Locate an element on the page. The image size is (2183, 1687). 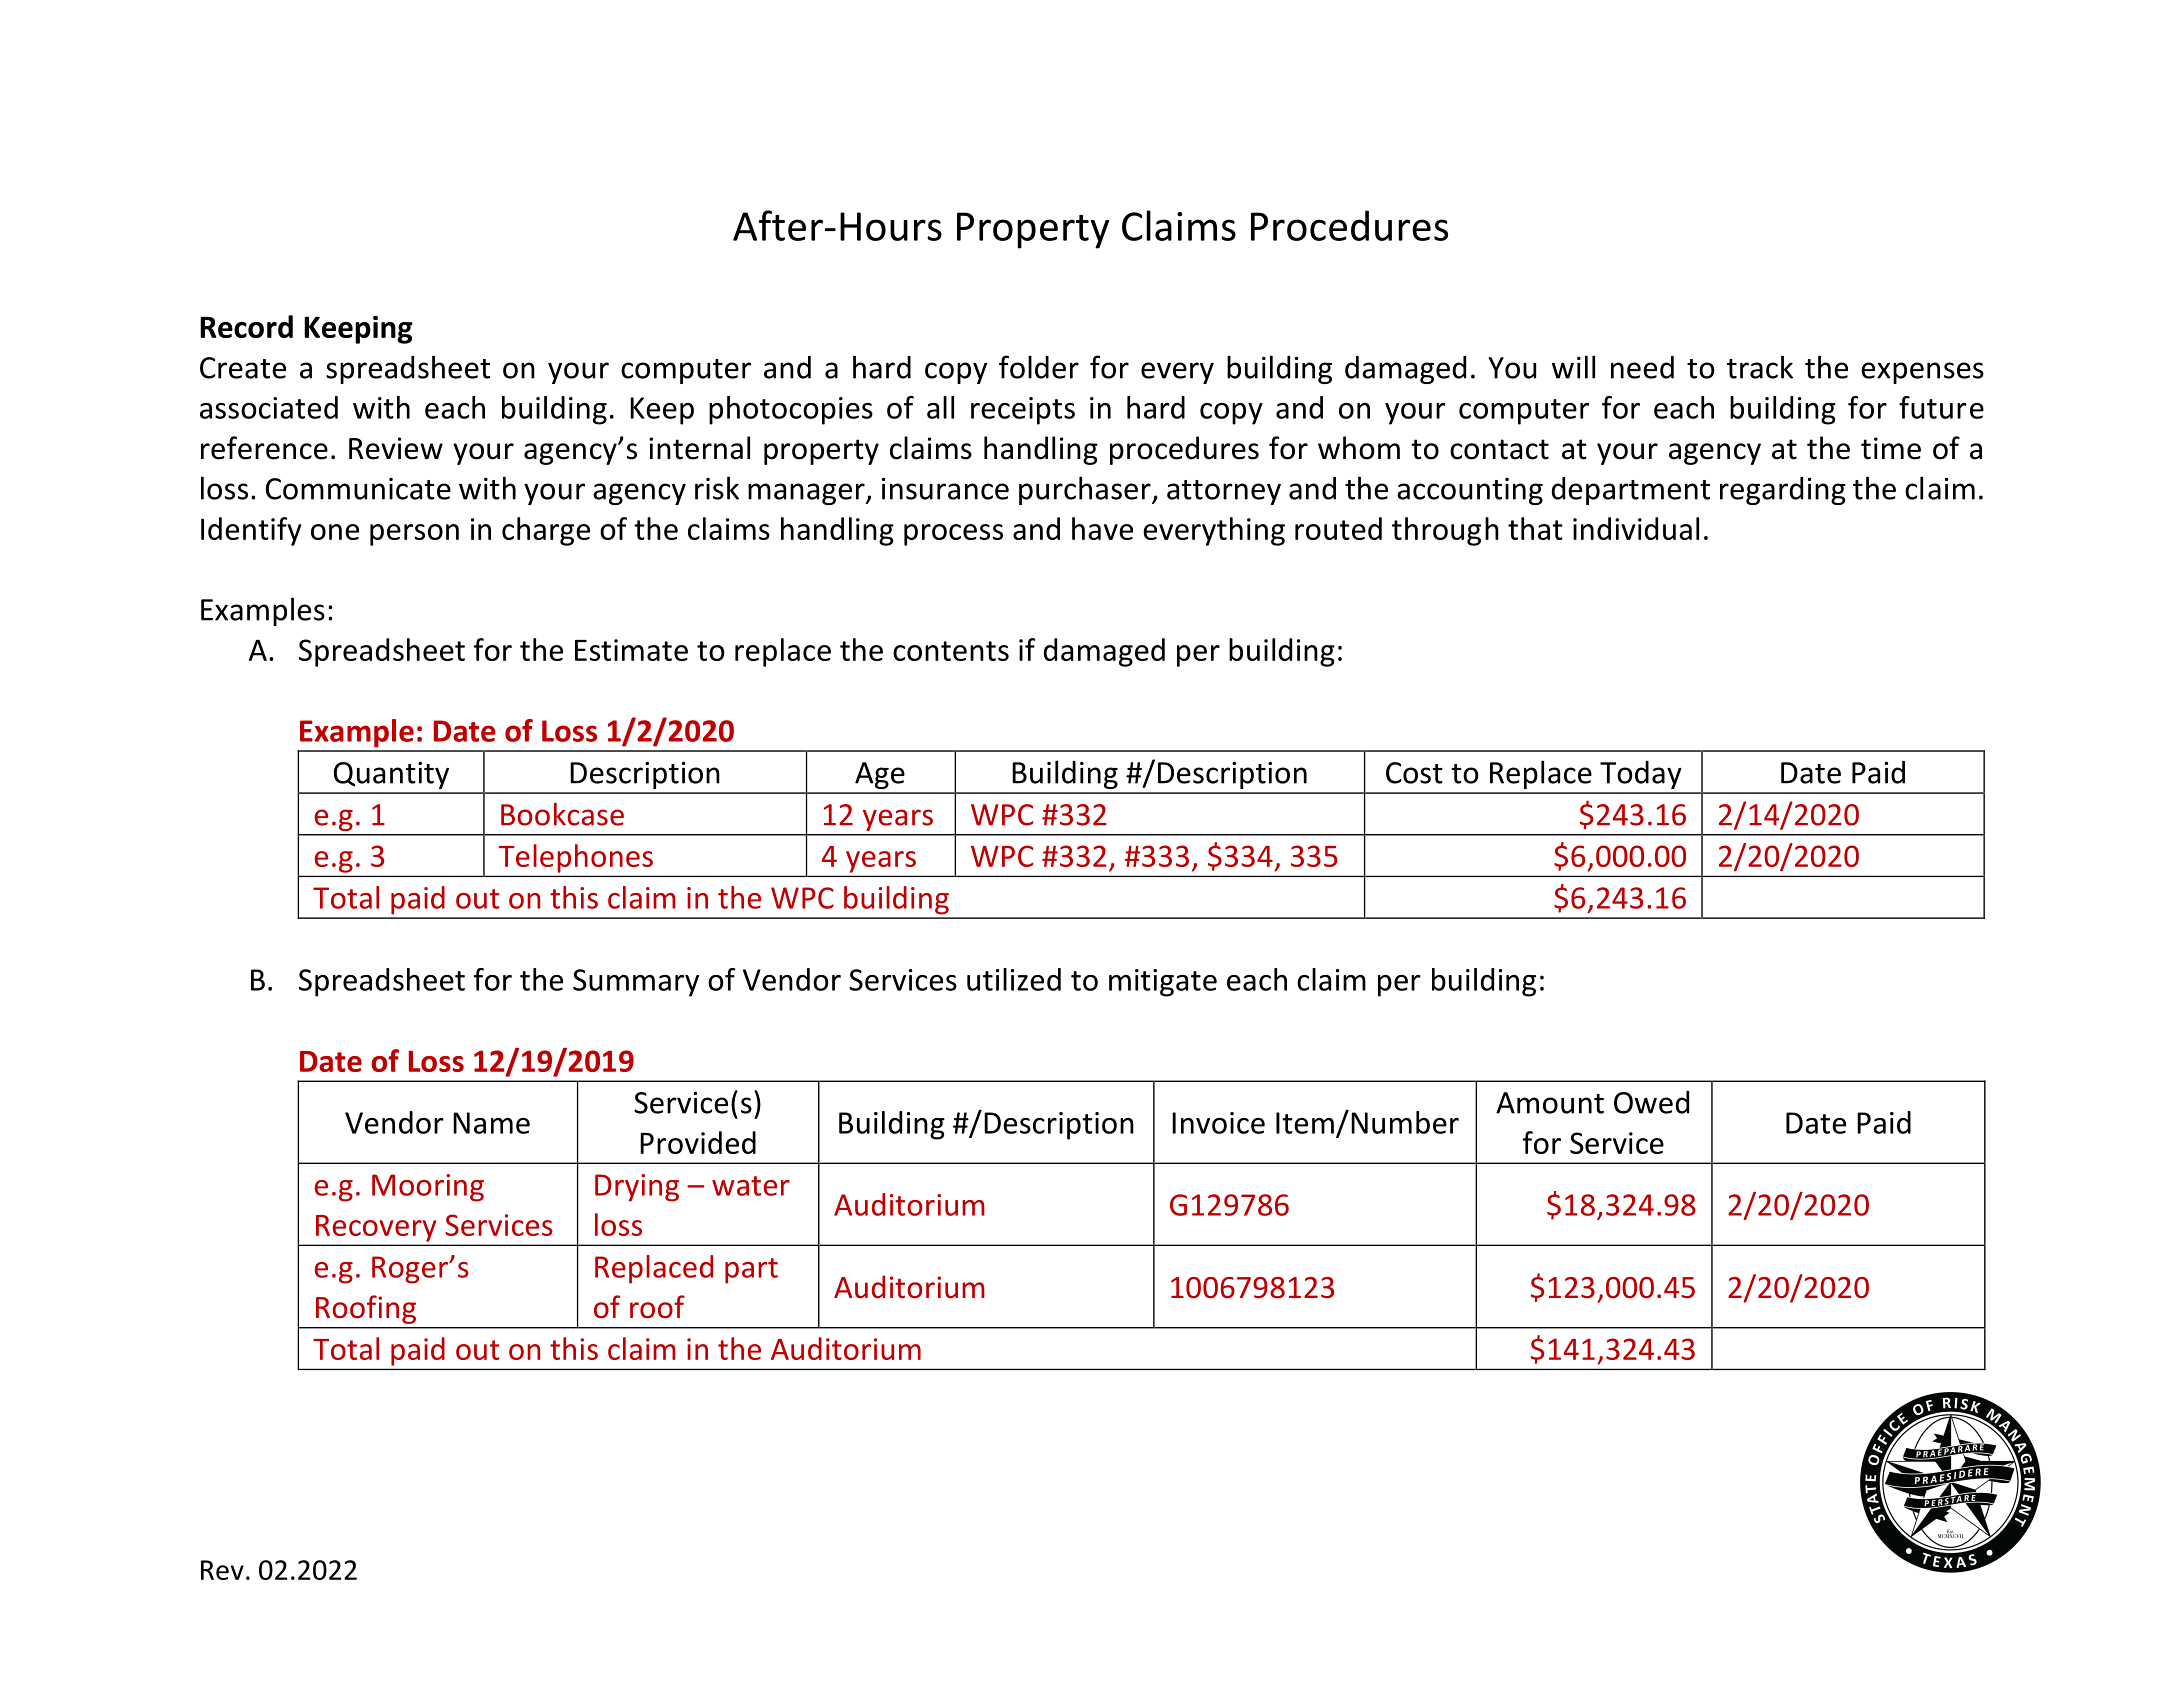
Estimate is located at coordinates (631, 650).
